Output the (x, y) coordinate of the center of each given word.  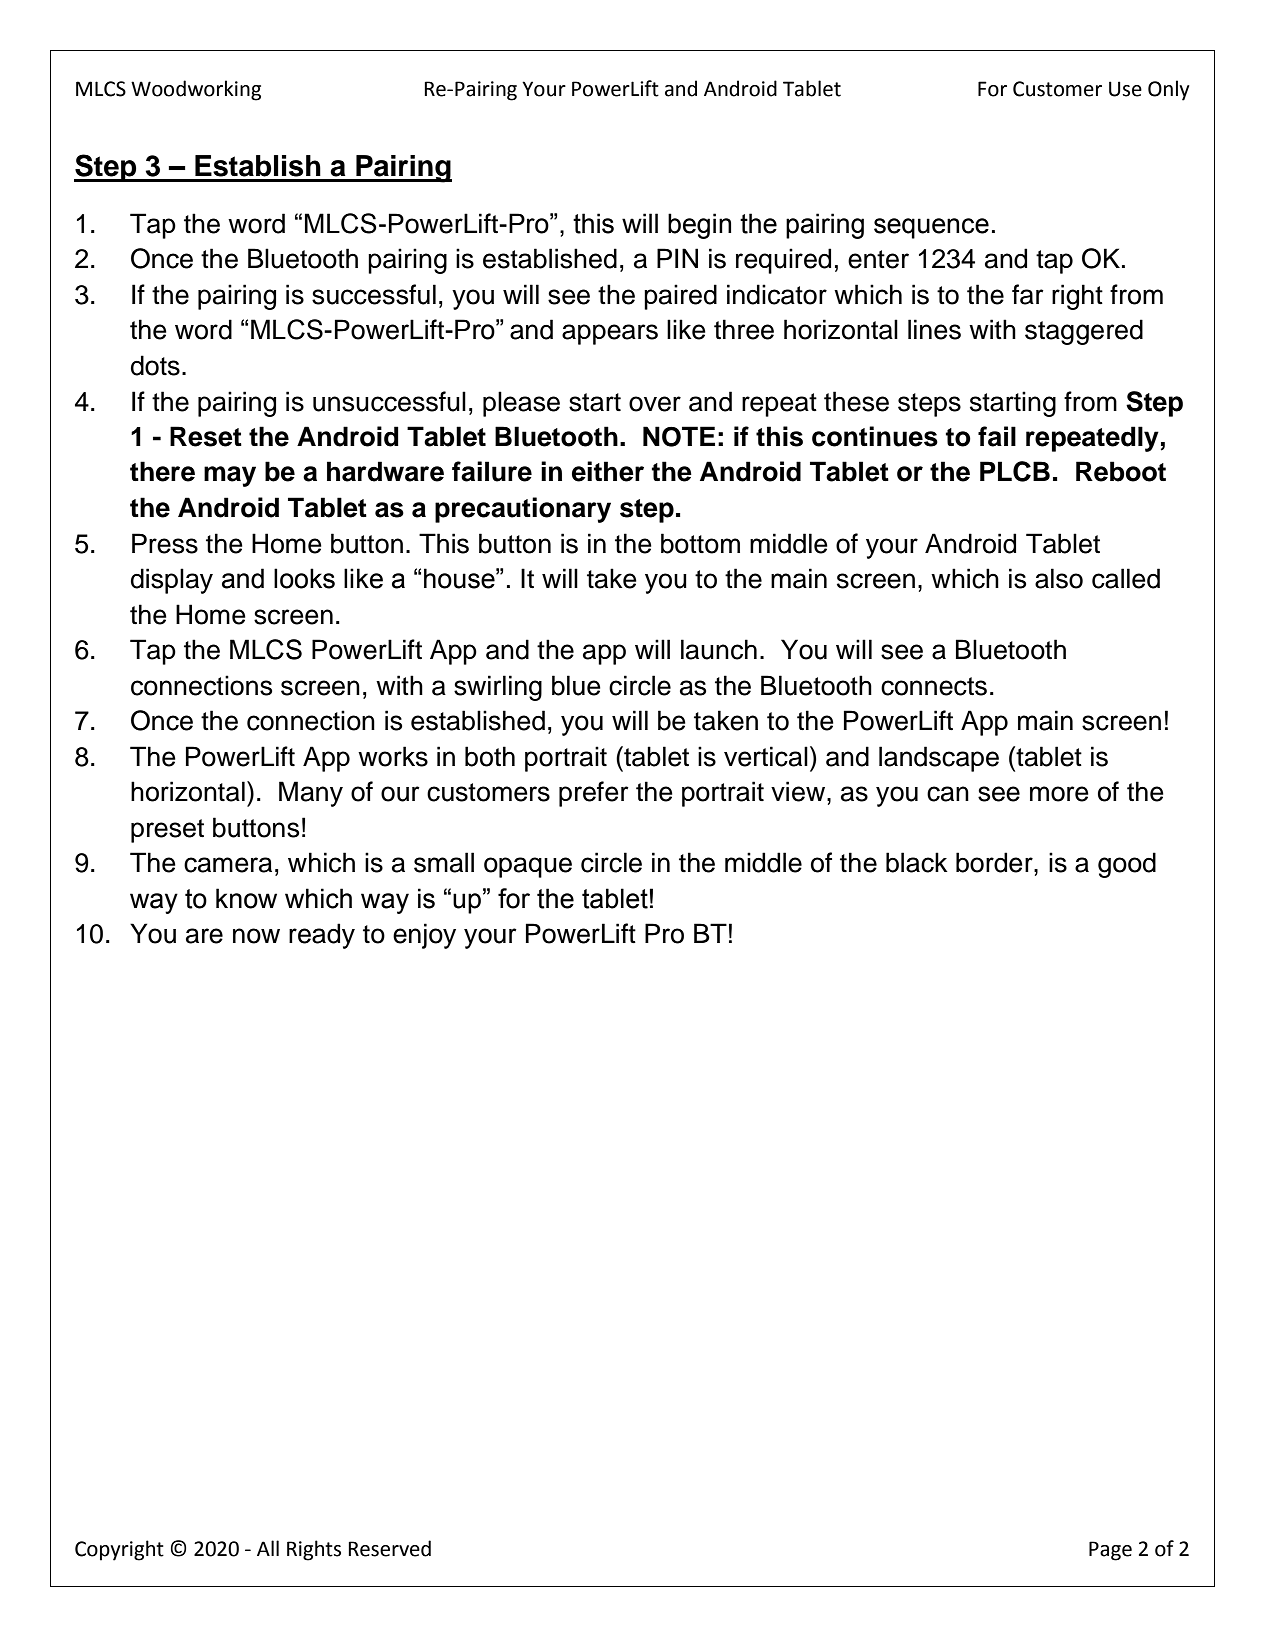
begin (699, 226)
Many (311, 794)
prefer (594, 794)
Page (1110, 1551)
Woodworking (196, 90)
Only (1169, 90)
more (1059, 794)
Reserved (389, 1548)
